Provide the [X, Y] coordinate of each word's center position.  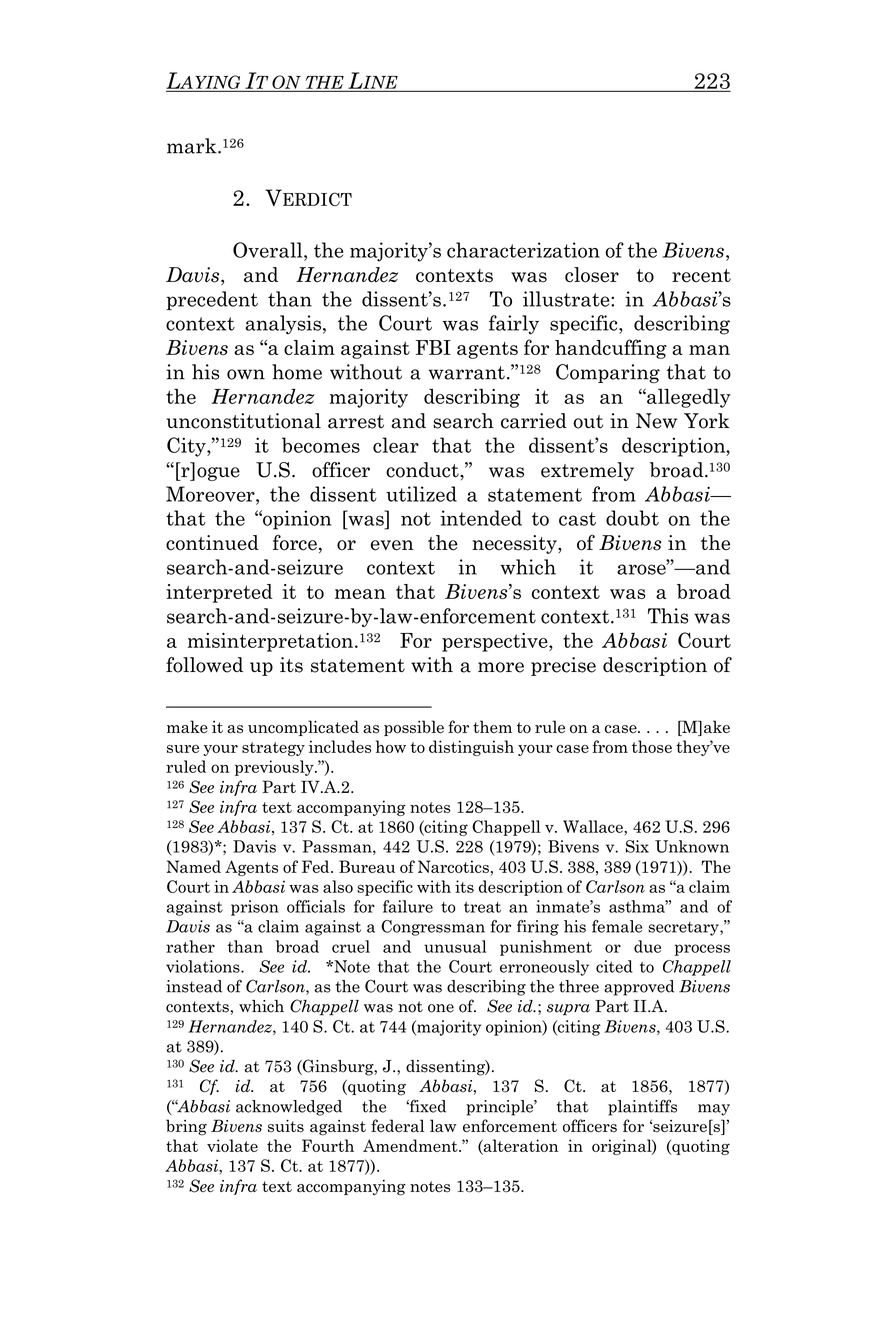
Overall [269, 250]
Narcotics [453, 866]
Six [637, 846]
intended [481, 518]
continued [212, 543]
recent [701, 276]
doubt [632, 518]
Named [193, 866]
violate [232, 1145]
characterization [523, 250]
